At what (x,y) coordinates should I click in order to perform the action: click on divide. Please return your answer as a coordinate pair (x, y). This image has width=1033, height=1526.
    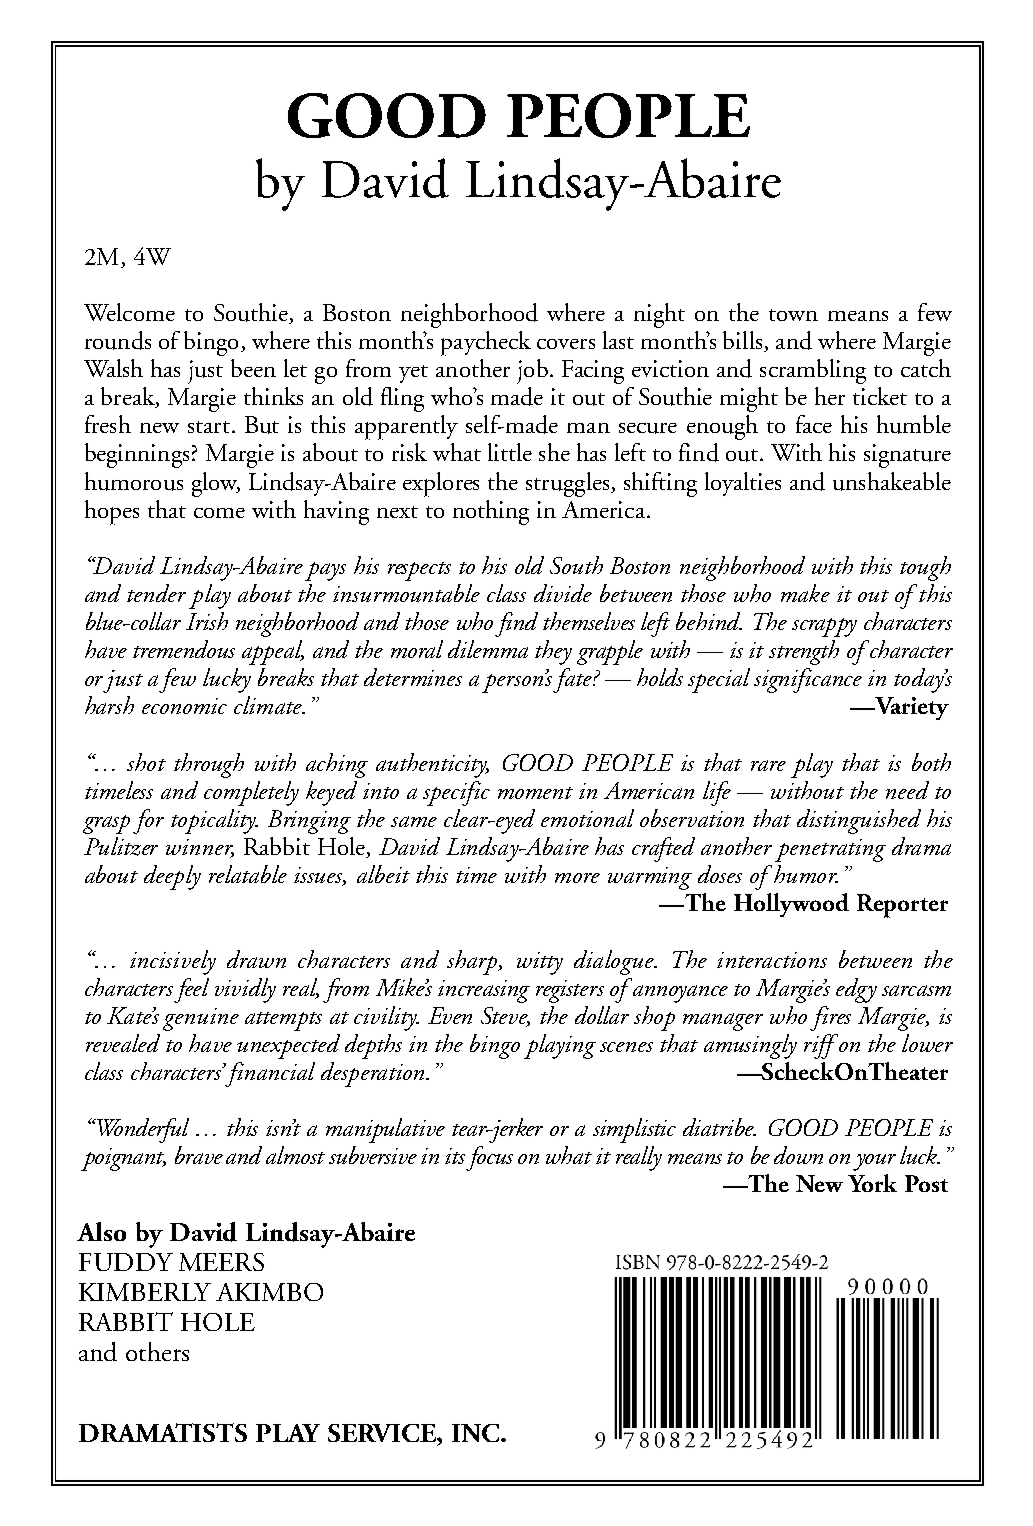
    Looking at the image, I should click on (563, 593).
